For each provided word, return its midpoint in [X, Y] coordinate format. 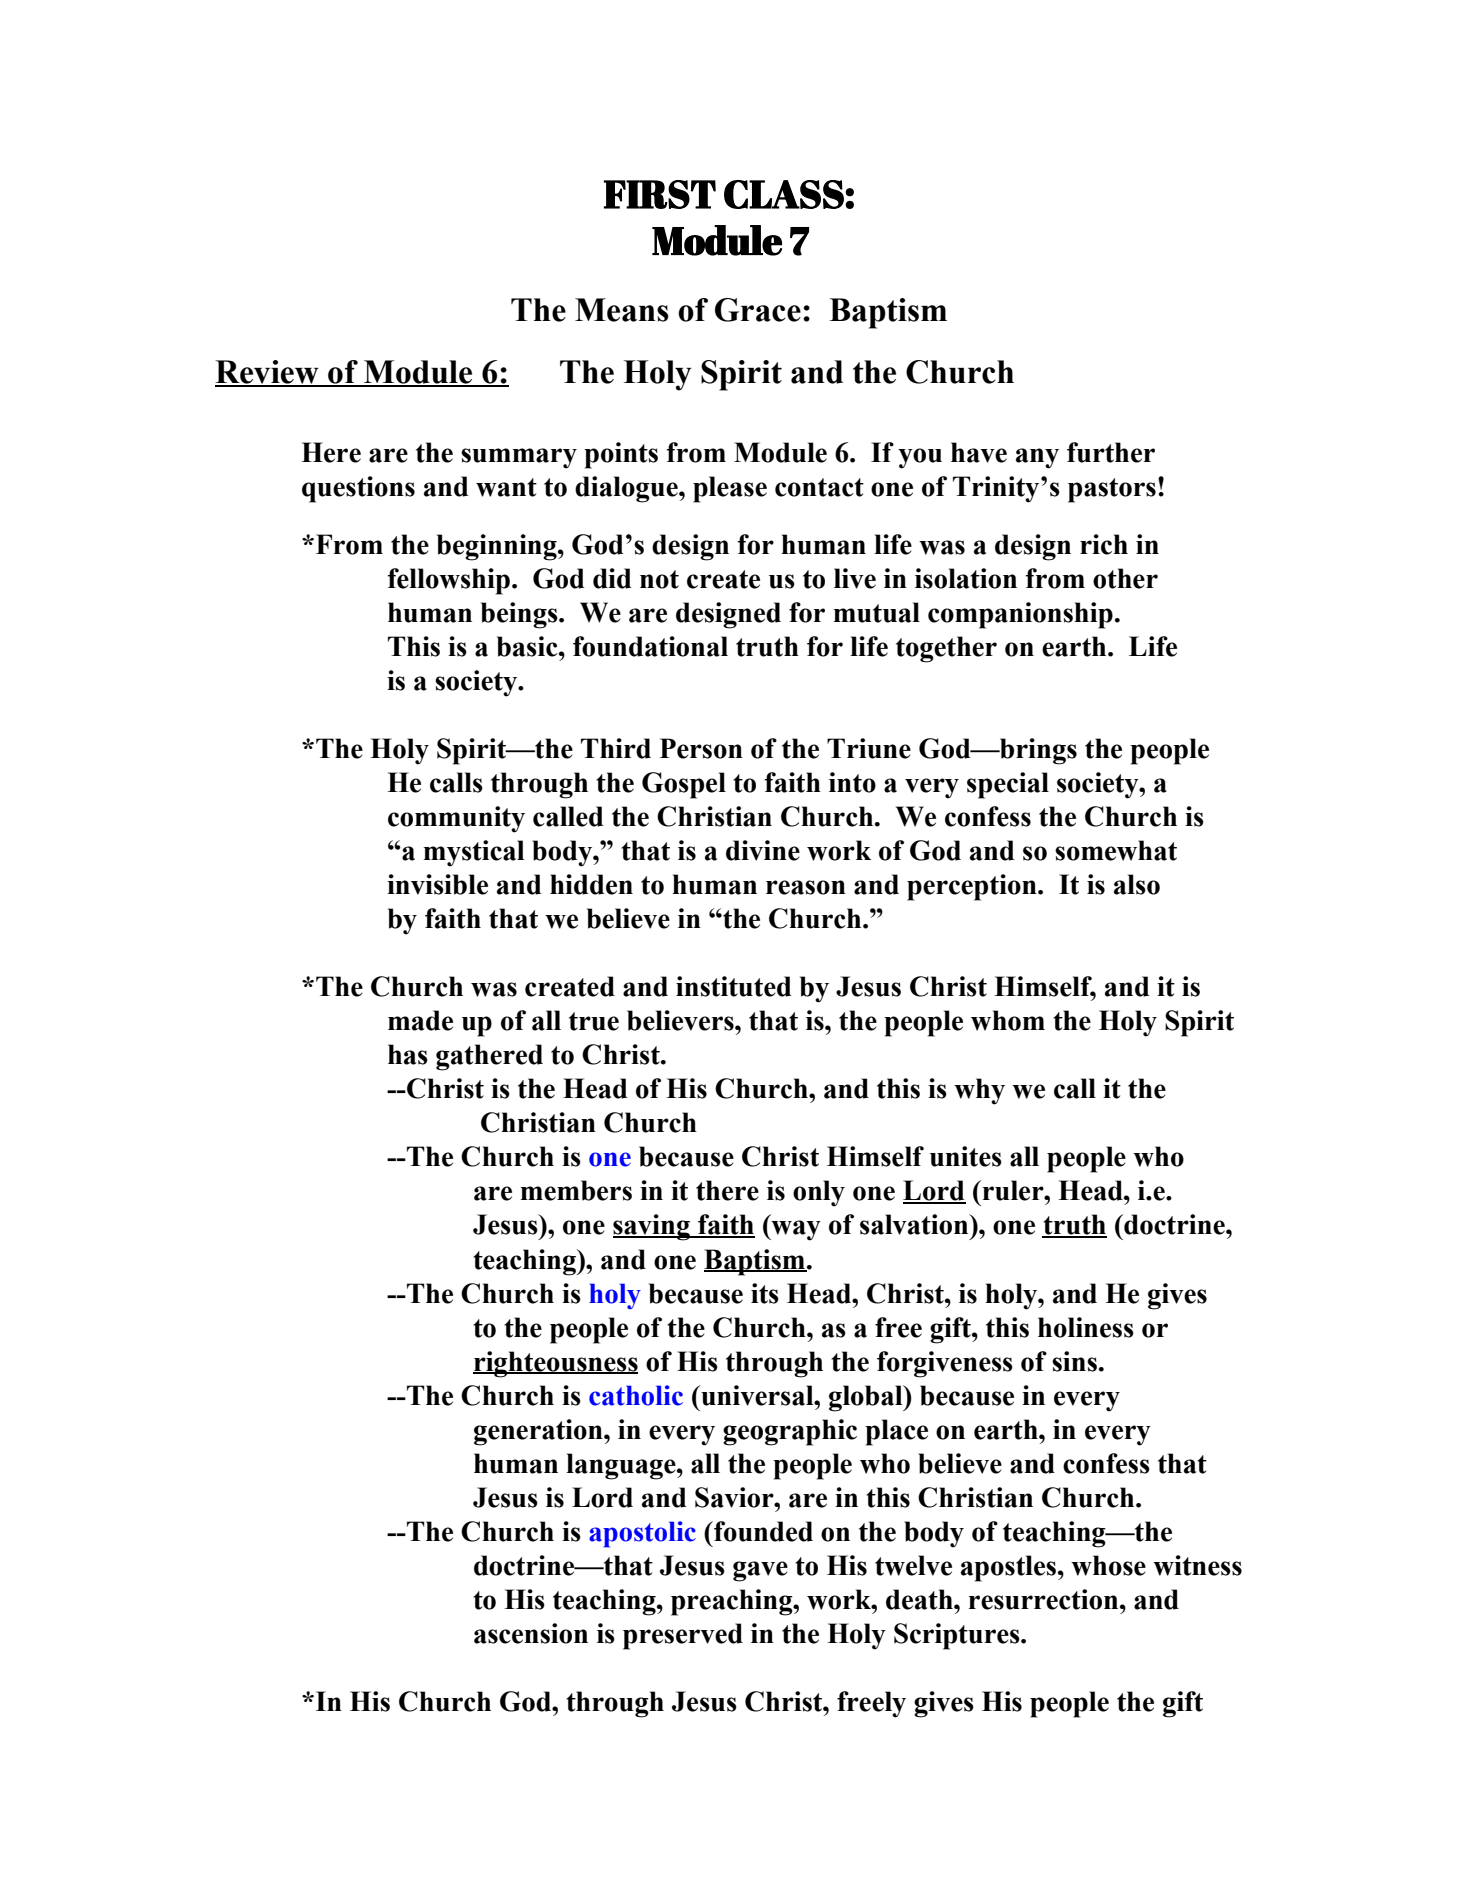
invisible [437, 884]
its [765, 1293]
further [1111, 452]
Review [268, 373]
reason [806, 887]
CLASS [785, 194]
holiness [1086, 1327]
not [659, 579]
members [576, 1190]
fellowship [448, 581]
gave [760, 1571]
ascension [531, 1633]
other [1125, 578]
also [1137, 884]
